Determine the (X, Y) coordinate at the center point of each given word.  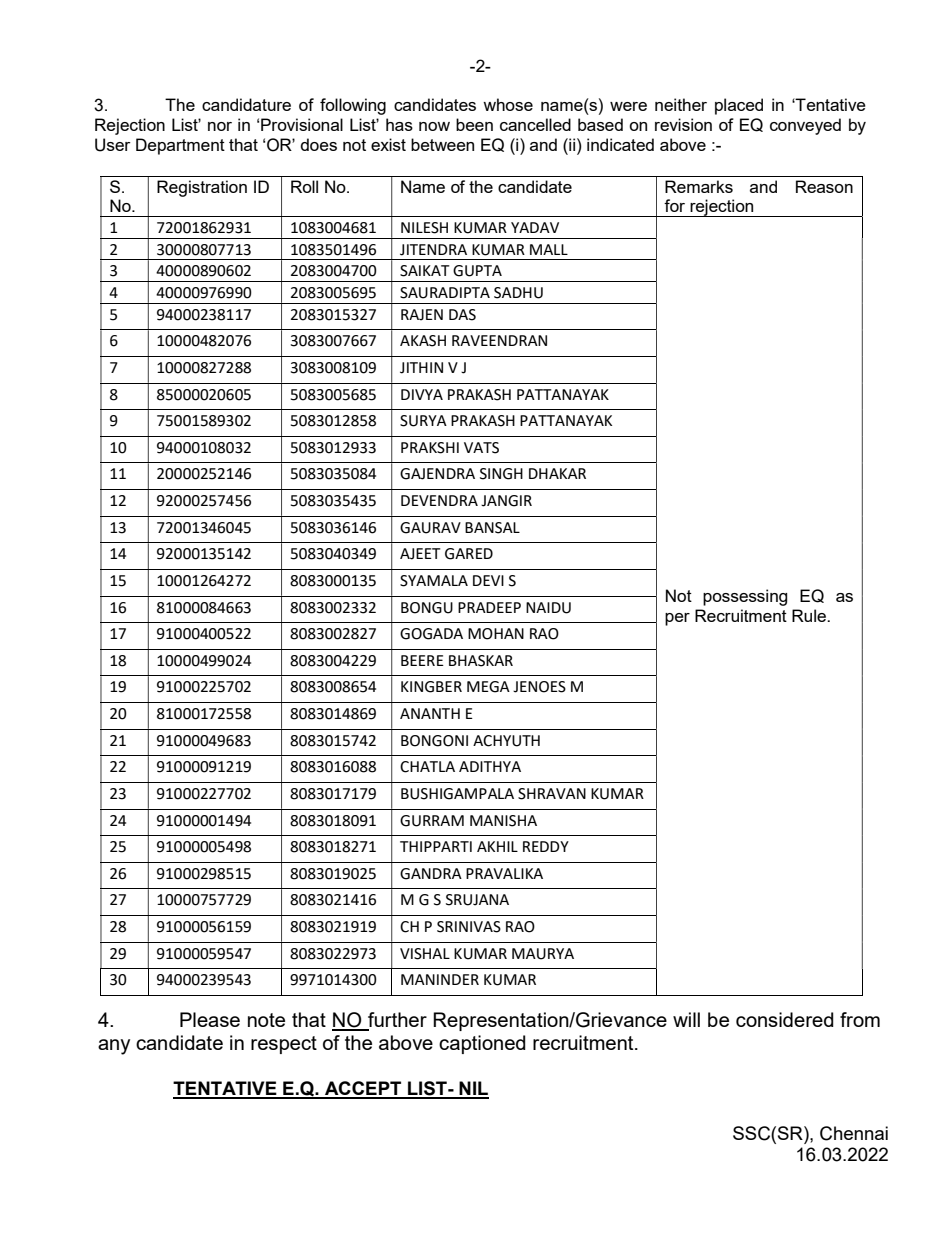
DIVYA (422, 394)
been (474, 124)
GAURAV (430, 528)
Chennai (854, 1133)
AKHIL (497, 846)
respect (284, 1045)
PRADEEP (489, 607)
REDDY (546, 846)
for (674, 205)
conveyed (805, 126)
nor (220, 126)
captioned (482, 1044)
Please (210, 1019)
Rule (810, 615)
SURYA (423, 421)
